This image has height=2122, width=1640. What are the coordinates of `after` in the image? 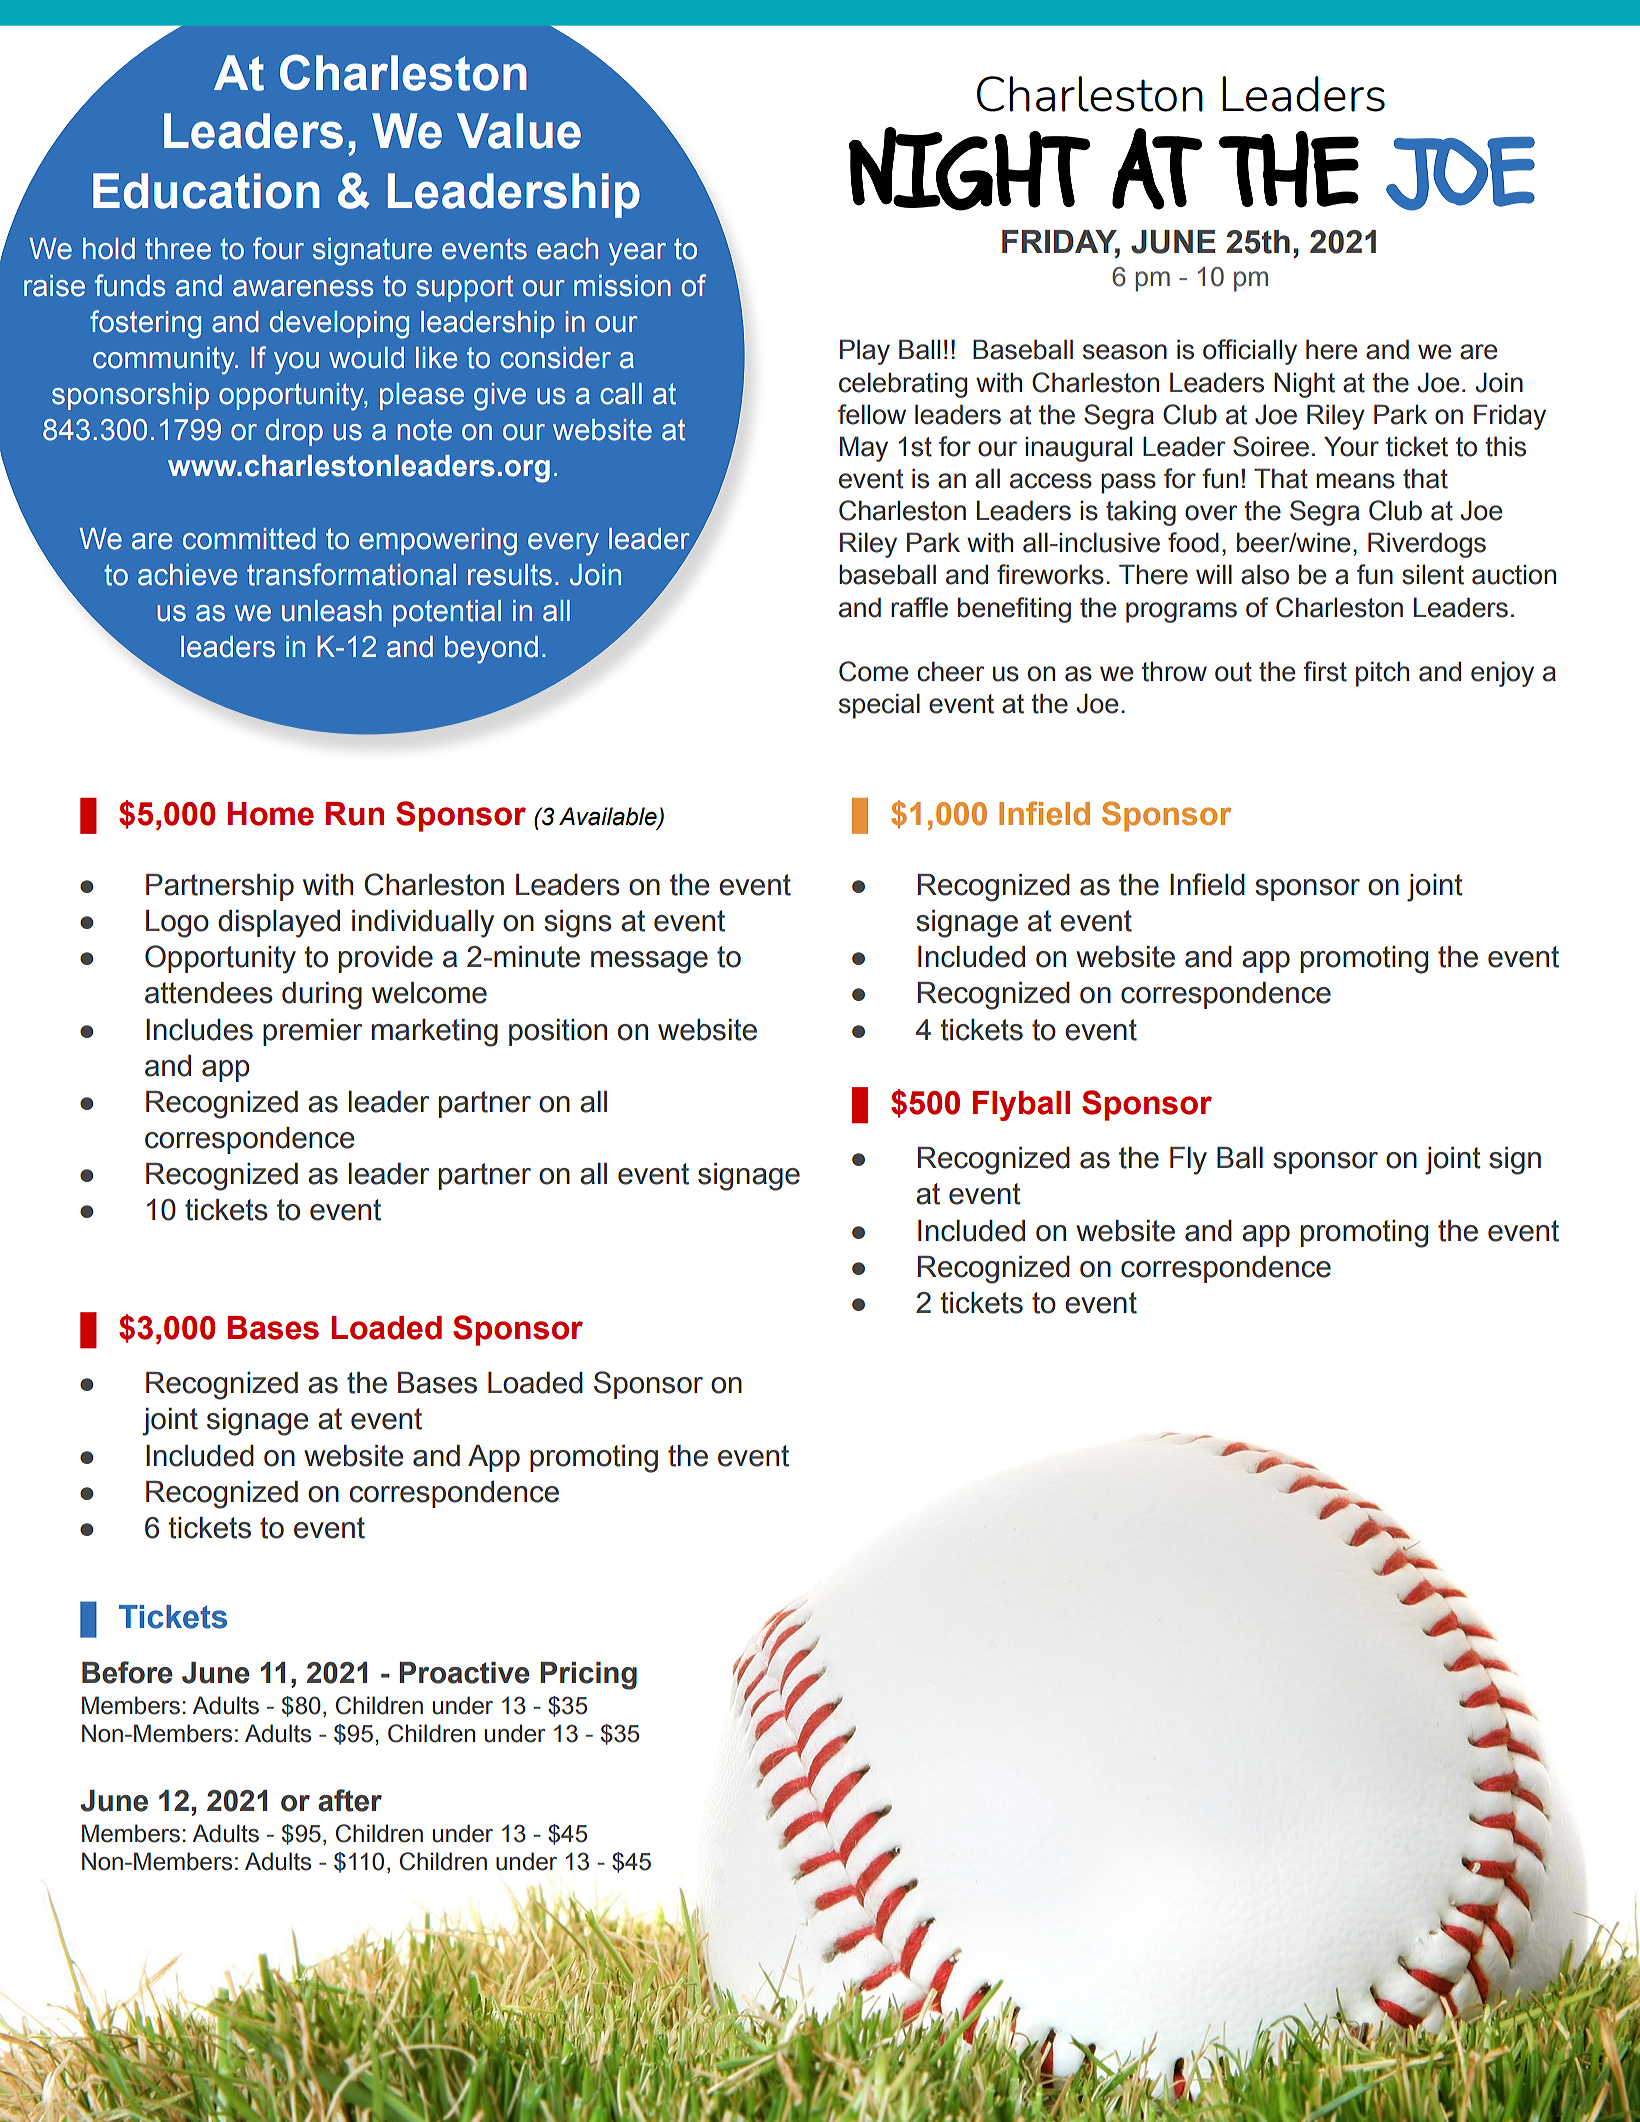 It's located at (350, 1800).
